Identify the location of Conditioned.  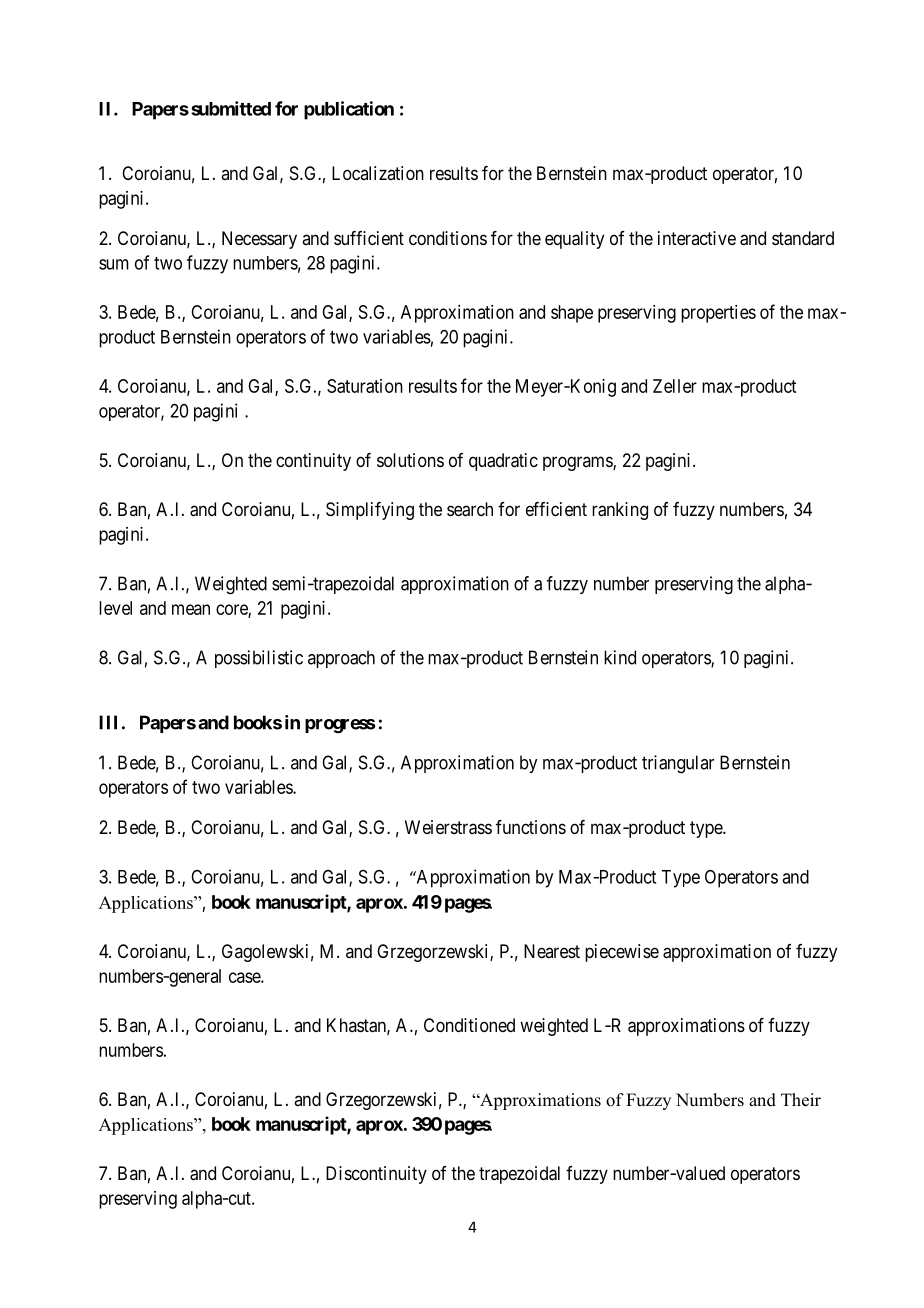
(469, 1025).
